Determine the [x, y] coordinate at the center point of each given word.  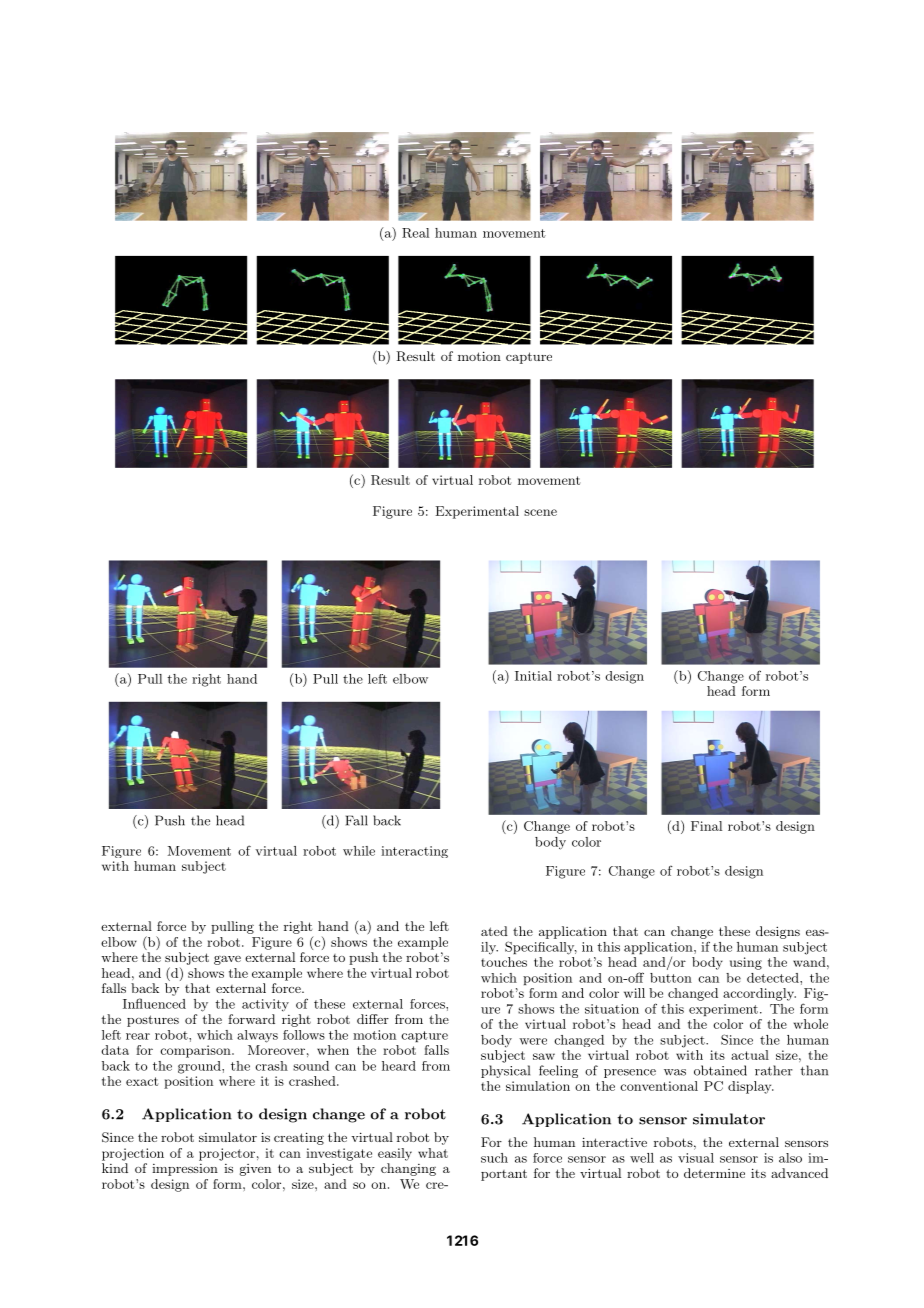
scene [540, 512]
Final [706, 826]
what [433, 1153]
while [359, 851]
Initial [533, 676]
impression [185, 1170]
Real [415, 233]
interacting [414, 852]
